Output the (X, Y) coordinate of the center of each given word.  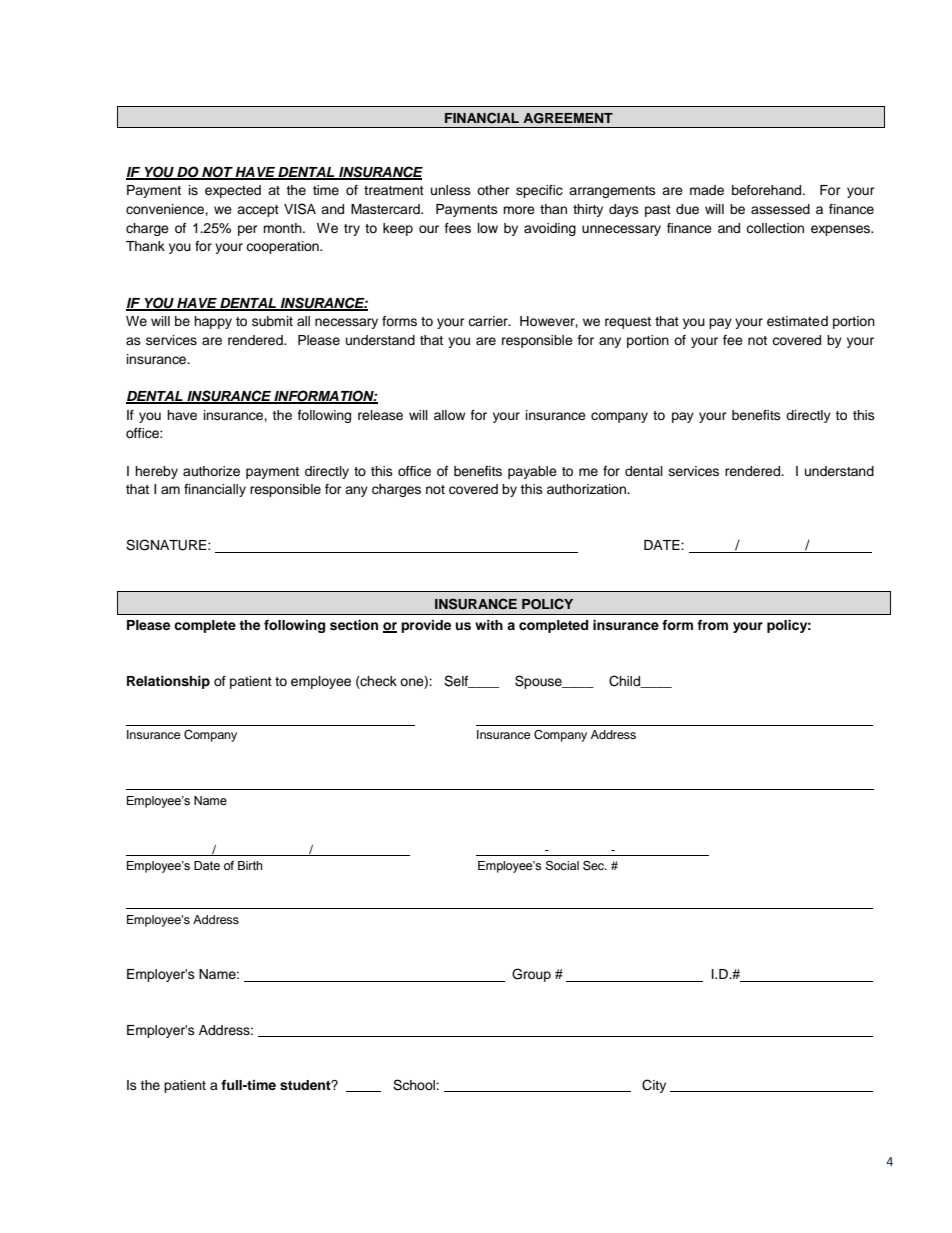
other (493, 190)
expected (233, 191)
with (489, 625)
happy (213, 322)
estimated (797, 321)
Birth (250, 865)
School (415, 1085)
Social (562, 866)
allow (449, 415)
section (354, 625)
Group (531, 975)
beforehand (768, 190)
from (712, 625)
